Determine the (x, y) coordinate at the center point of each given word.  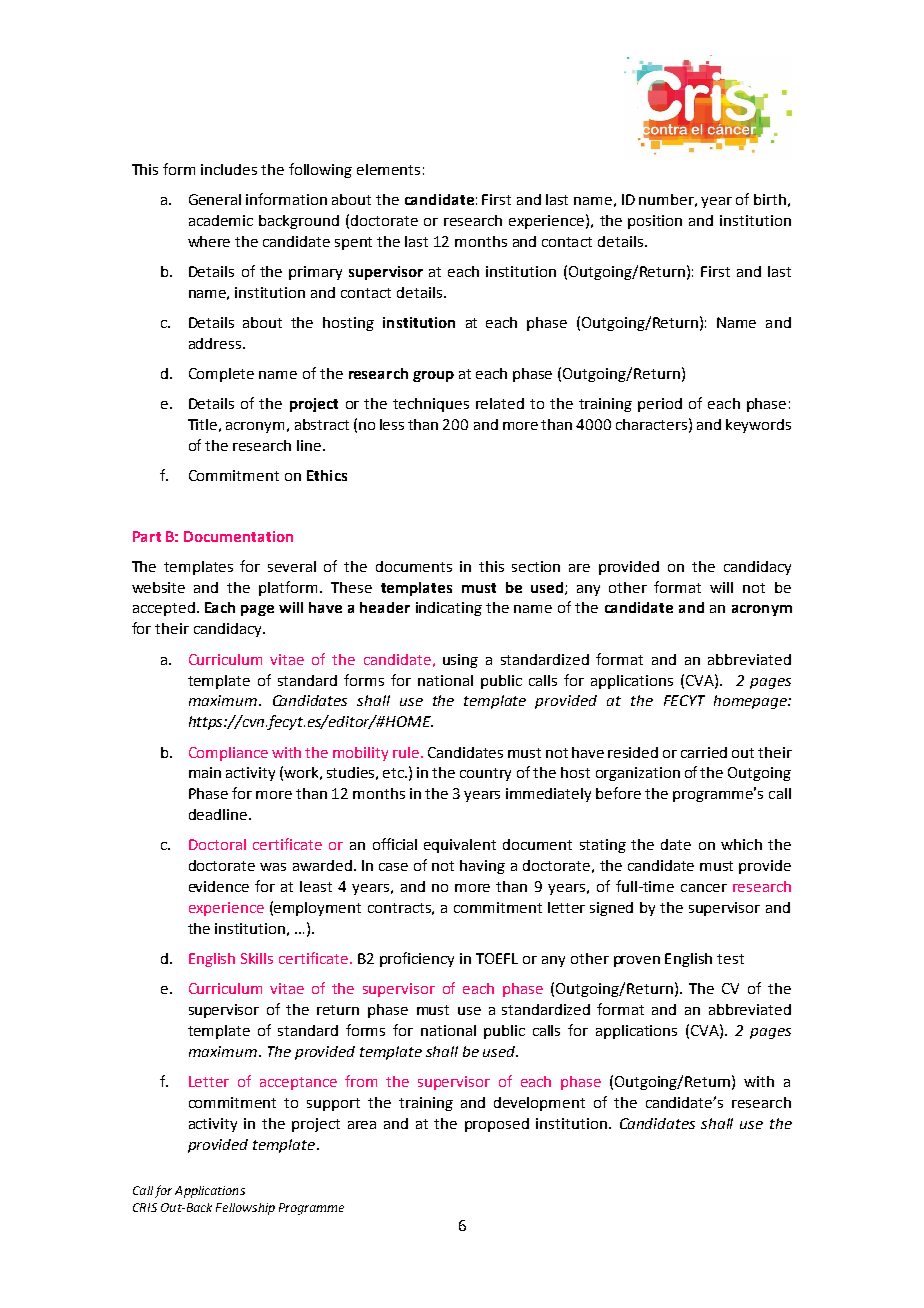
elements (388, 169)
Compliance (228, 754)
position (655, 222)
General (215, 199)
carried (704, 752)
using (460, 661)
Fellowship (245, 1209)
